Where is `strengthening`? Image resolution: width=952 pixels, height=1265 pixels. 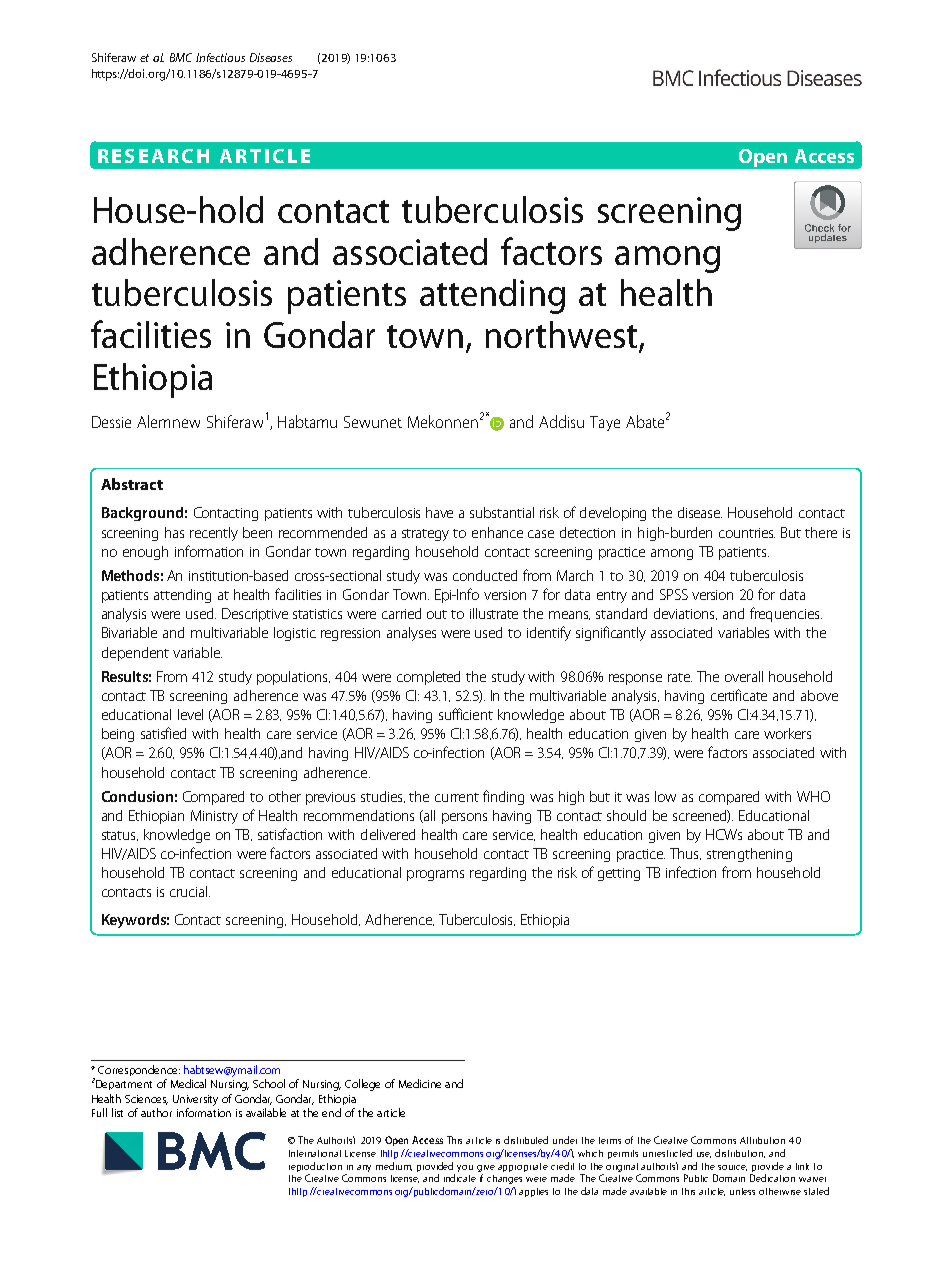
strengthening is located at coordinates (749, 855).
